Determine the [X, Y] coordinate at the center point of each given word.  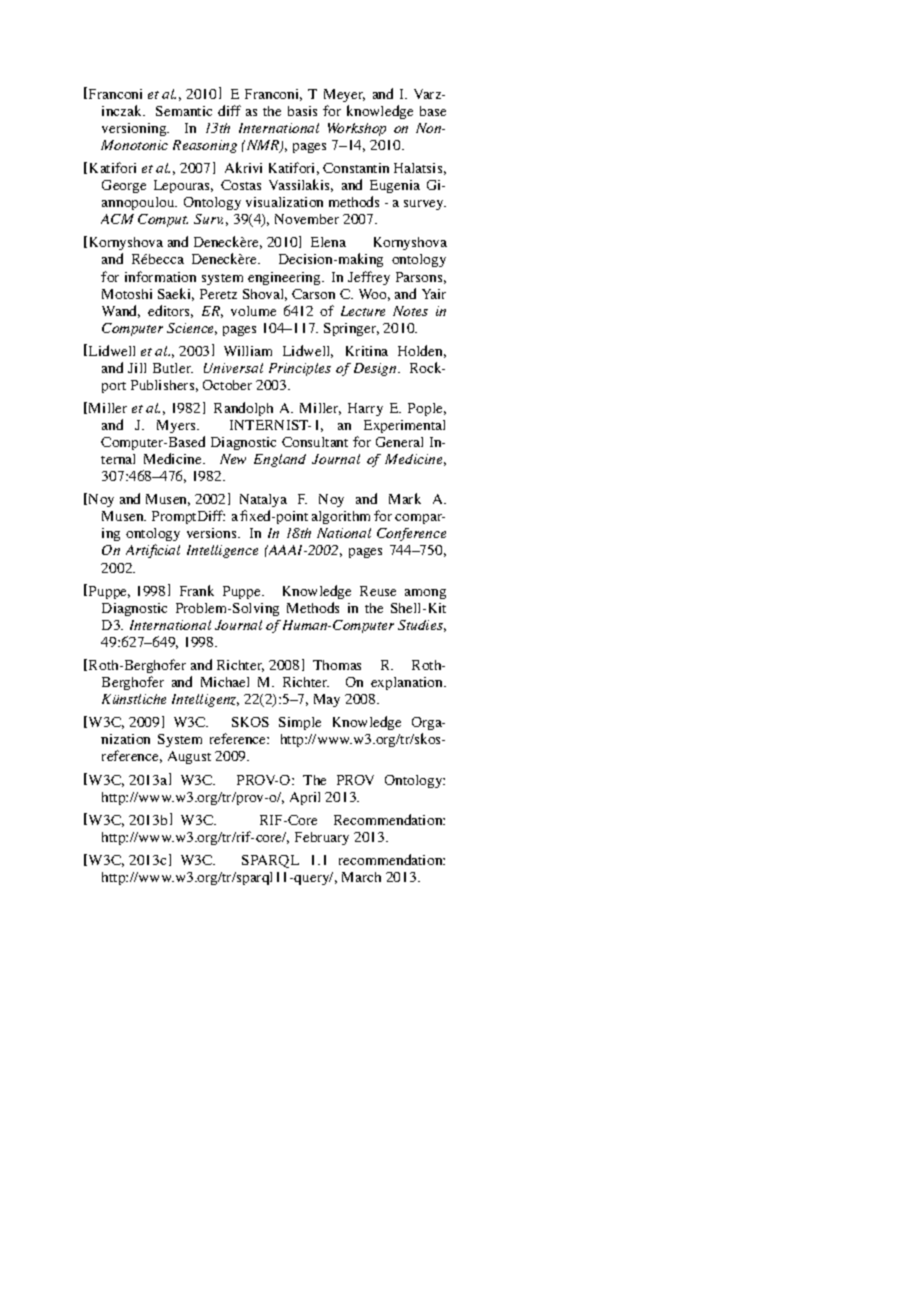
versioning [135, 129]
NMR [263, 146]
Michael [225, 682]
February [322, 838]
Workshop [357, 129]
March [361, 877]
